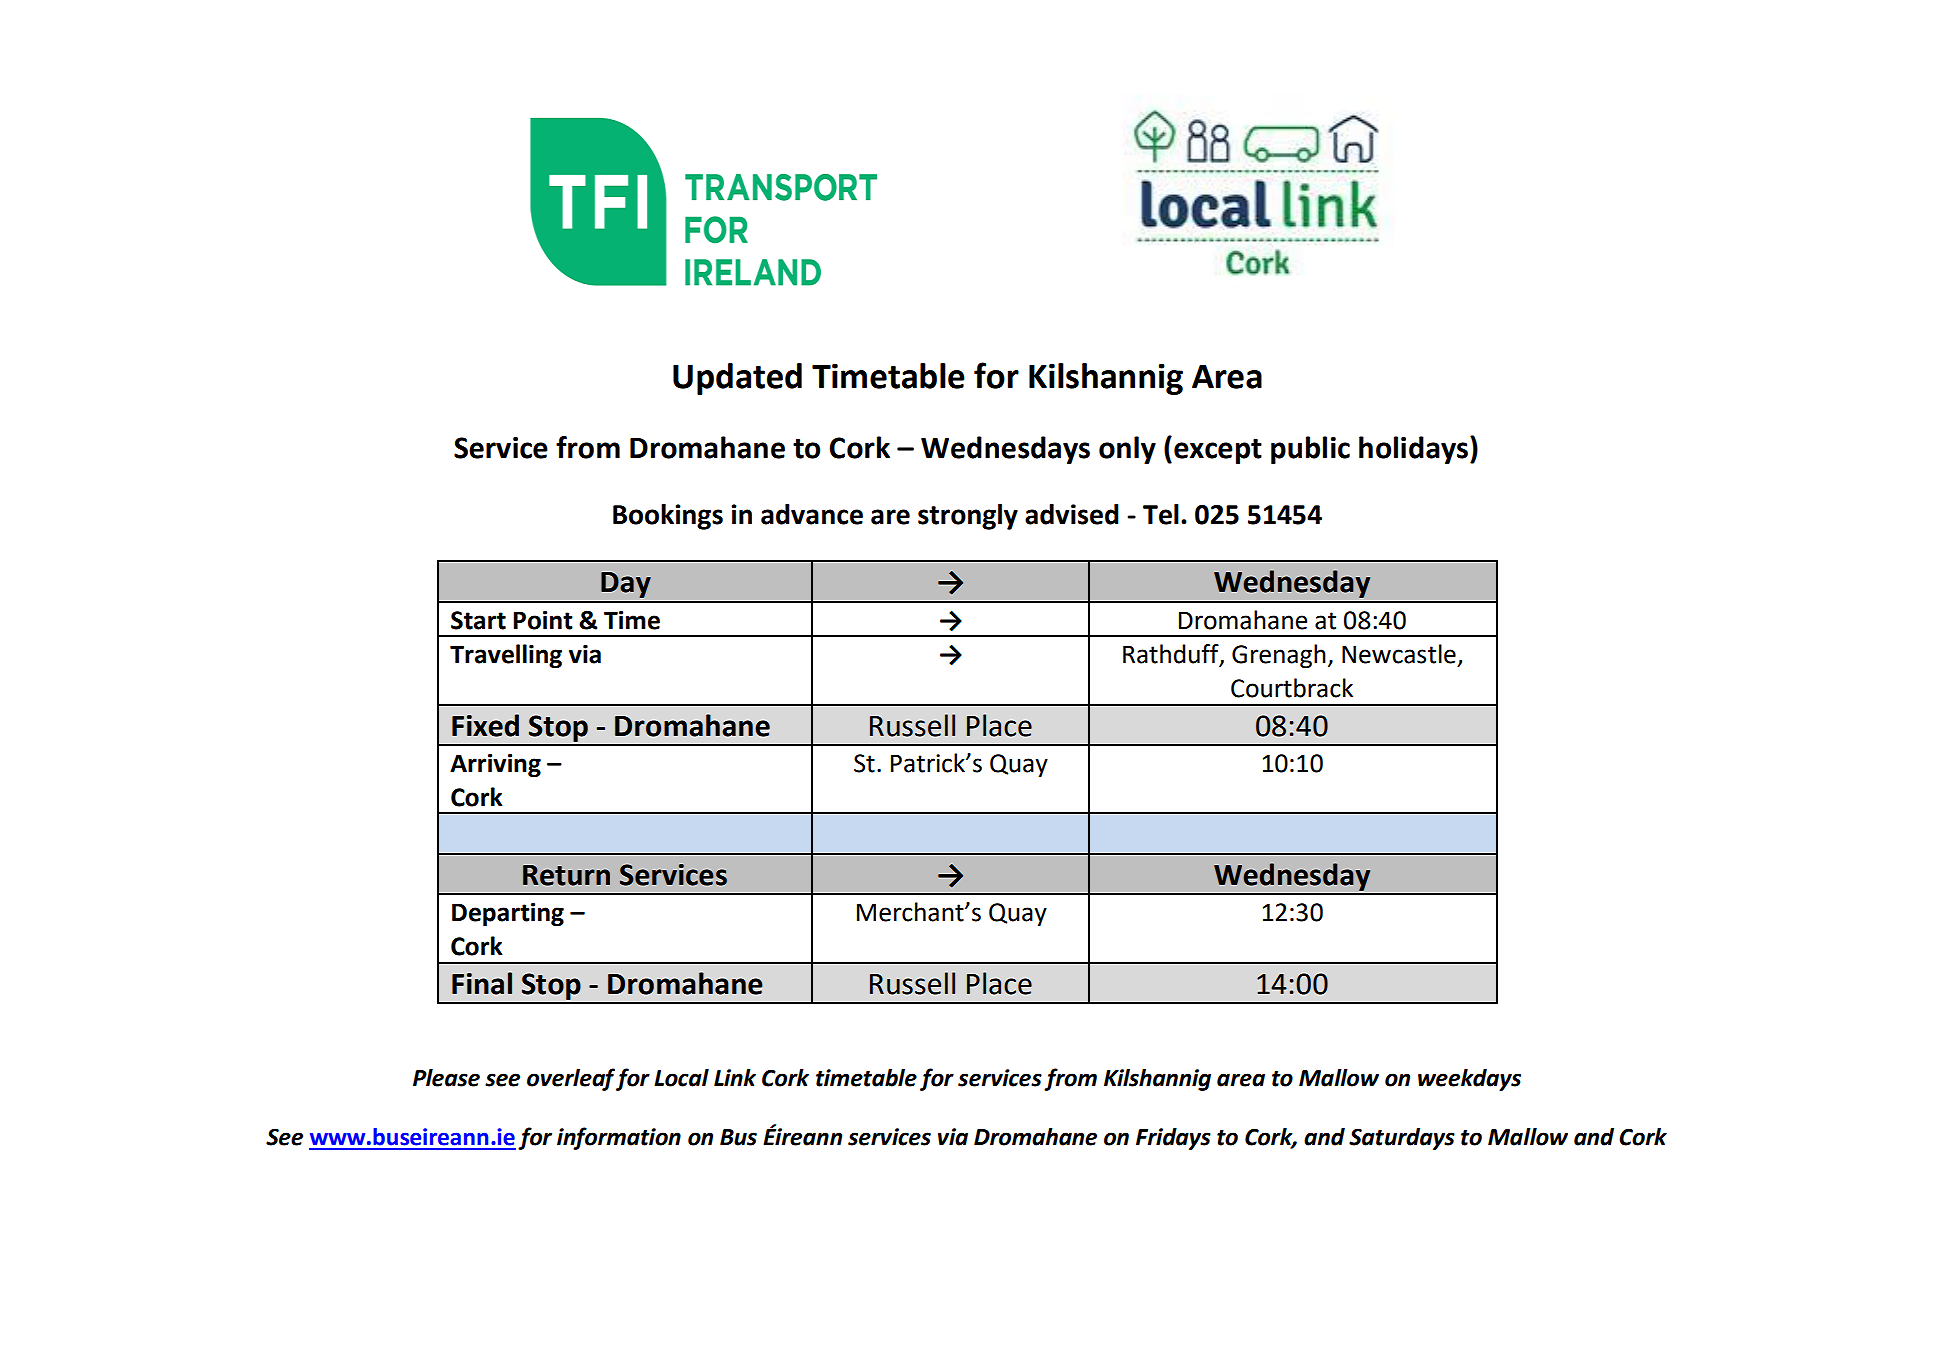  Describe the element at coordinates (737, 379) in the page. I see `Updated` at that location.
